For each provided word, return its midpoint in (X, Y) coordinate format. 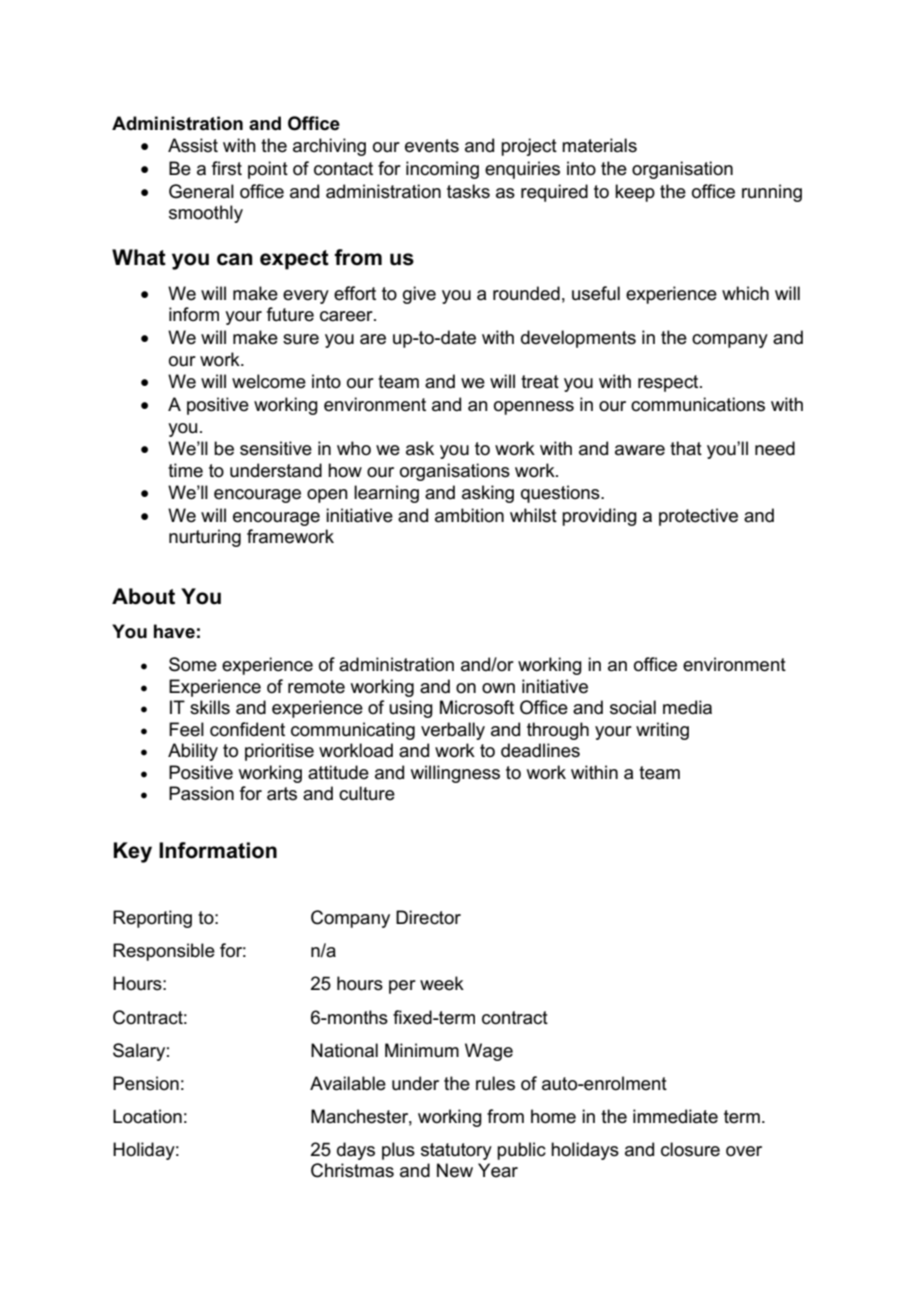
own (498, 688)
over (744, 1151)
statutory (456, 1151)
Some (193, 664)
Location (147, 1116)
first (227, 168)
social (633, 707)
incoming (442, 170)
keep (635, 193)
